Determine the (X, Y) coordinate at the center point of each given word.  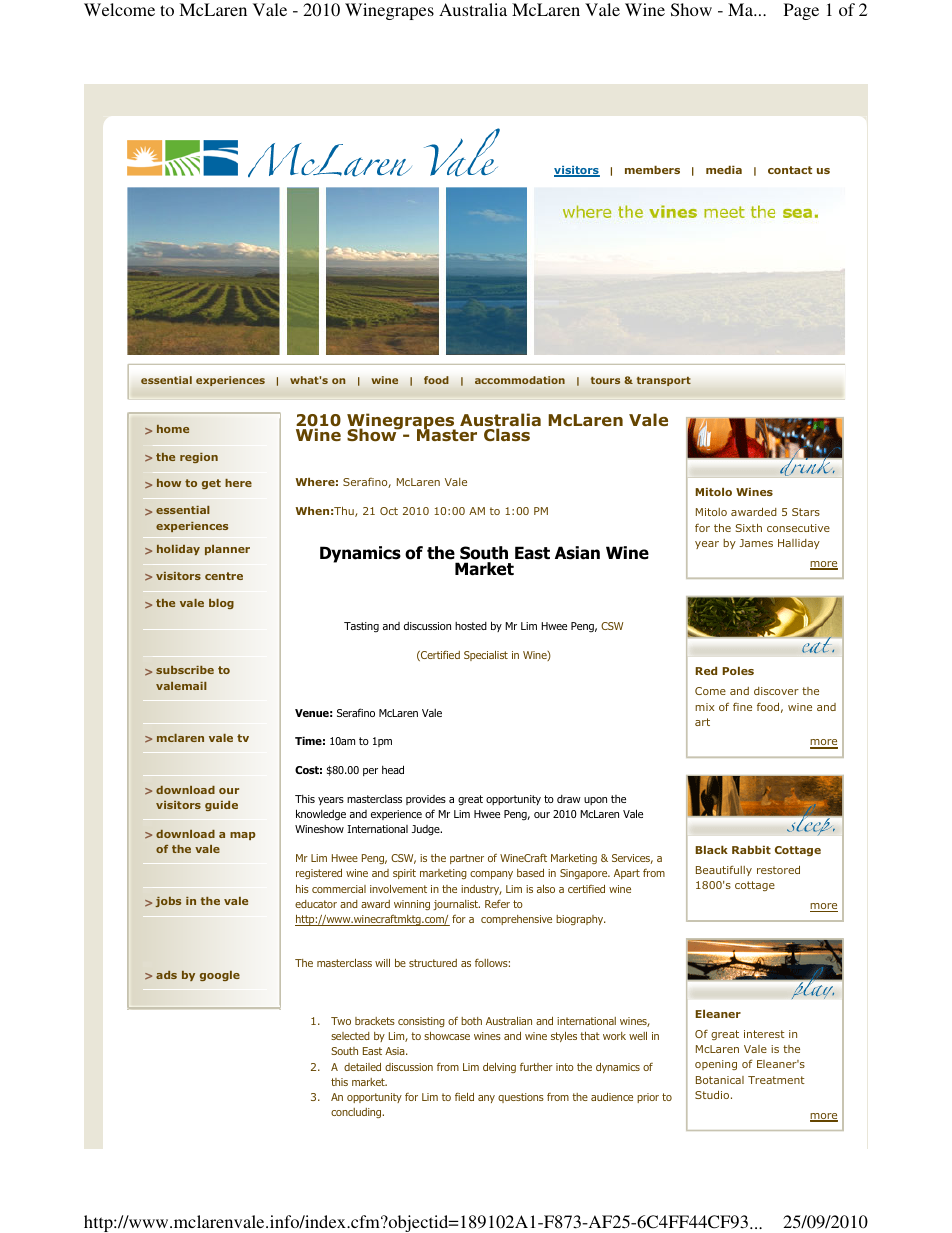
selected (350, 1036)
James (756, 543)
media (724, 170)
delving (499, 1068)
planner (227, 550)
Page (801, 11)
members (652, 170)
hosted (471, 626)
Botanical (720, 1080)
